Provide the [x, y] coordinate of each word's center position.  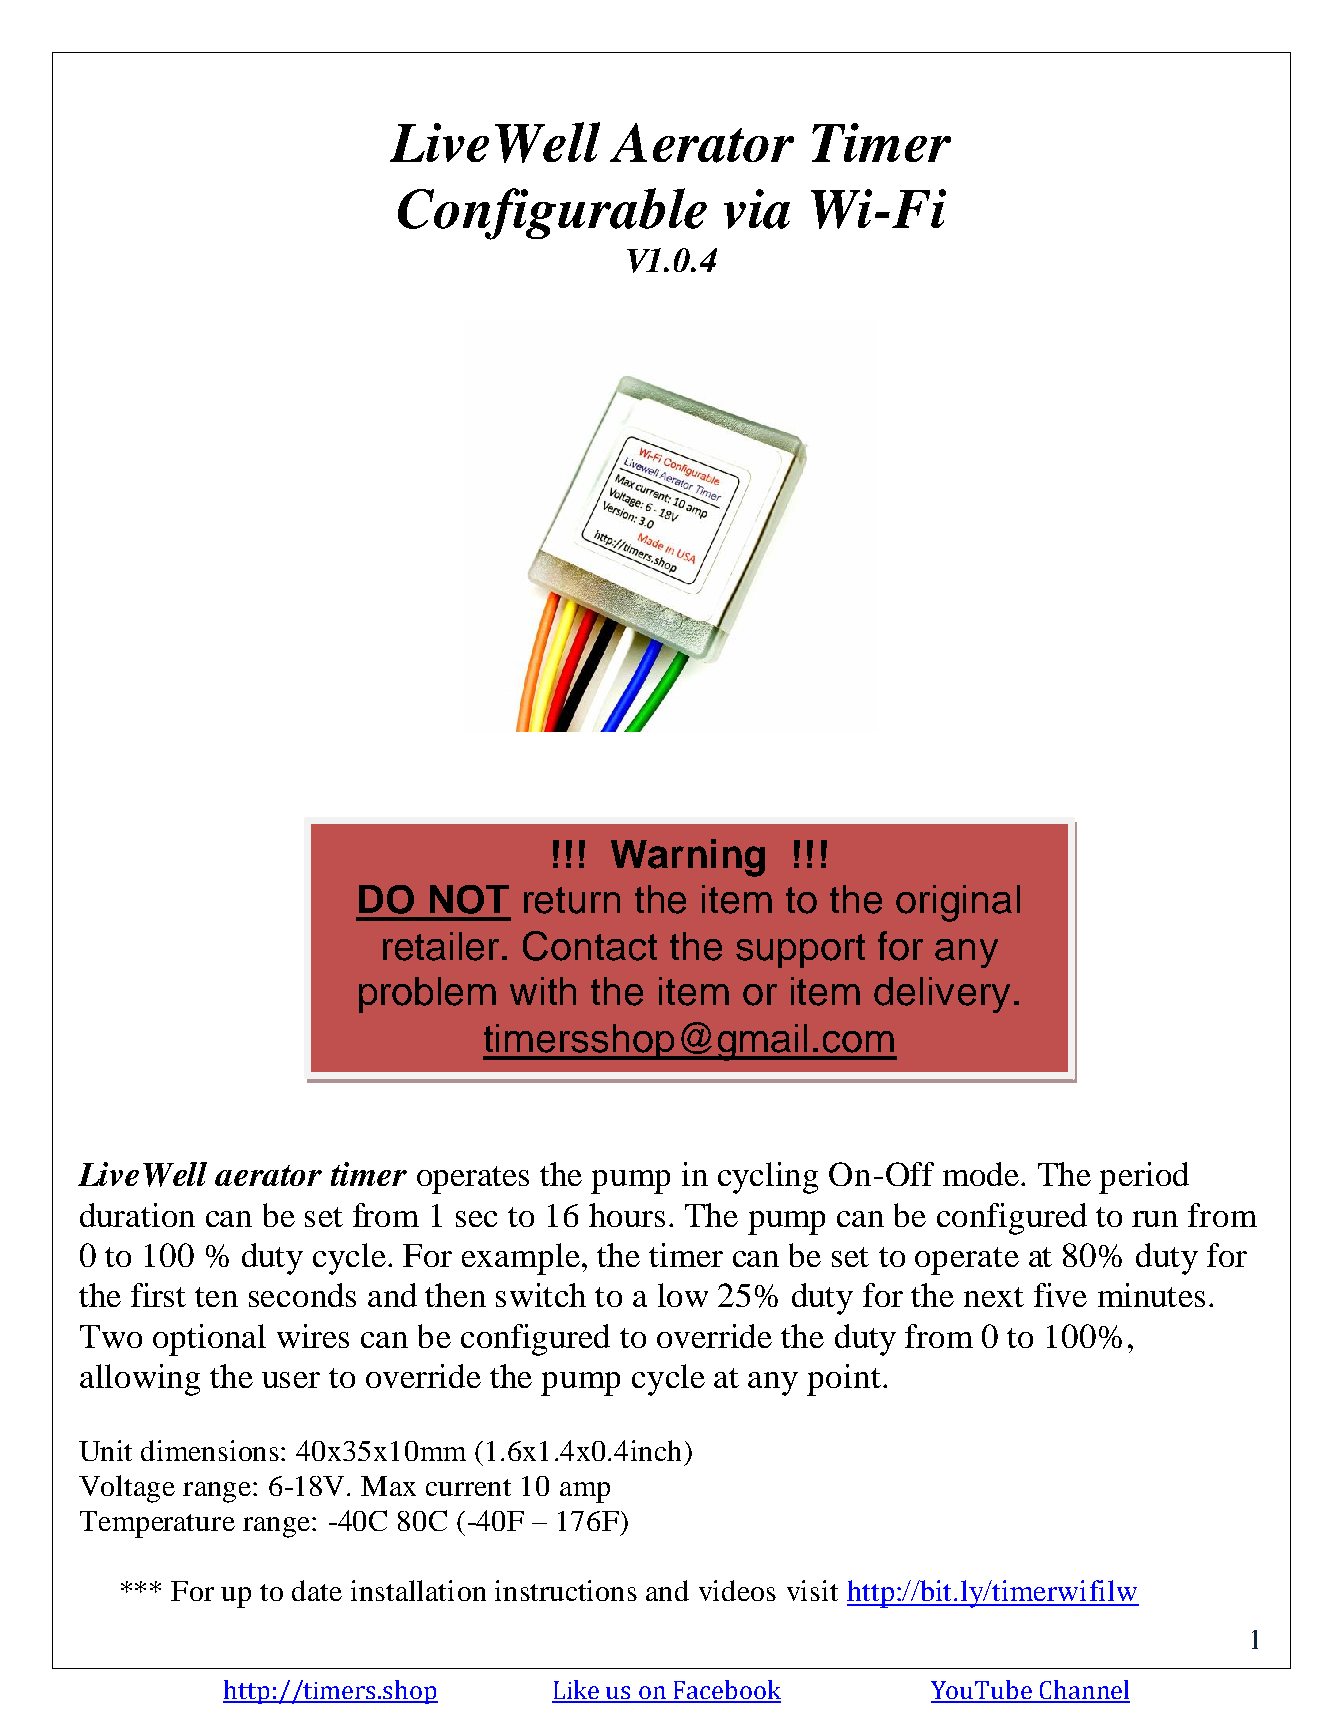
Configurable [552, 214]
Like [577, 1691]
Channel [1084, 1691]
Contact [590, 946]
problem [427, 995]
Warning [688, 858]
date [317, 1590]
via [757, 209]
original [958, 903]
